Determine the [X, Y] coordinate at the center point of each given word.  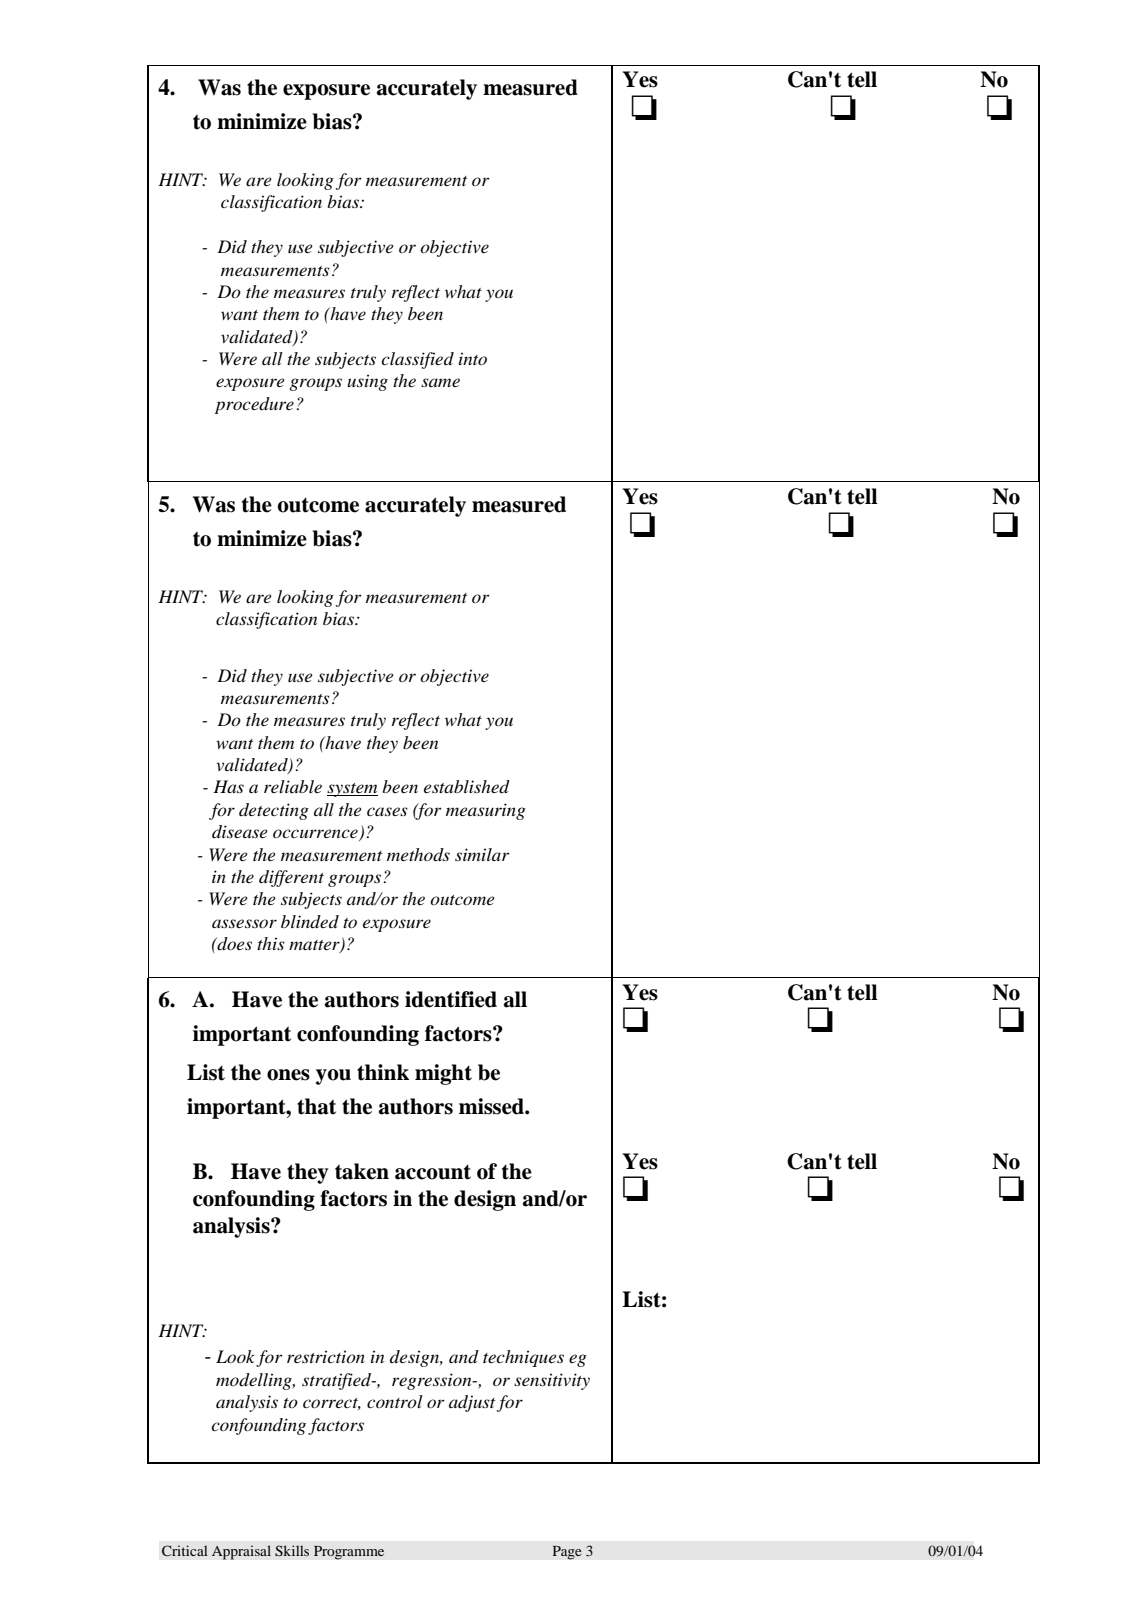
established [467, 787]
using [367, 382]
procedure [254, 405]
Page [567, 1553]
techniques [523, 1358]
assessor [244, 923]
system [352, 790]
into [473, 358]
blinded [310, 922]
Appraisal [241, 1552]
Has [228, 786]
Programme [349, 1553]
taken [362, 1171]
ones [288, 1075]
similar [482, 854]
